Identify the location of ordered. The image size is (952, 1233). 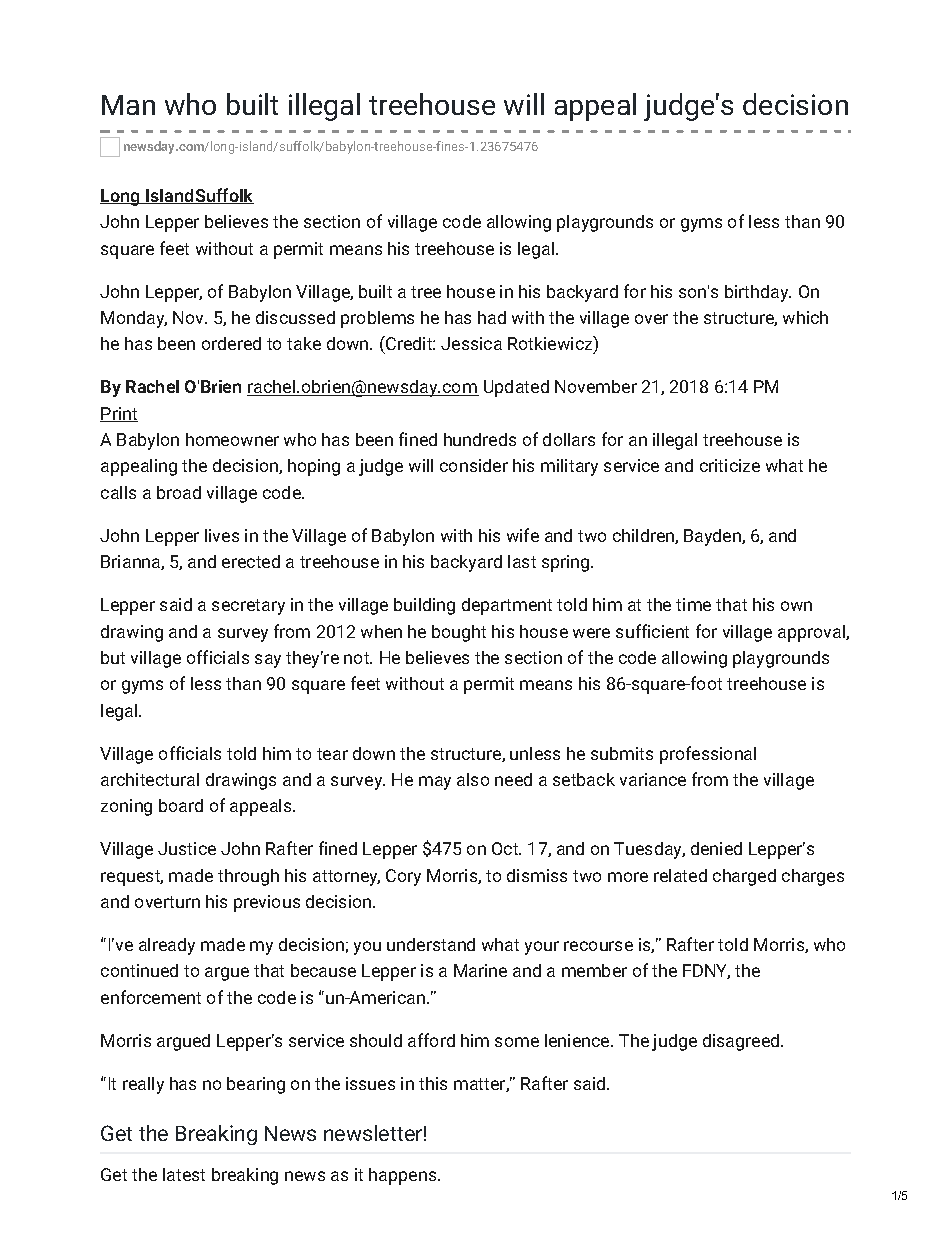
(231, 343).
